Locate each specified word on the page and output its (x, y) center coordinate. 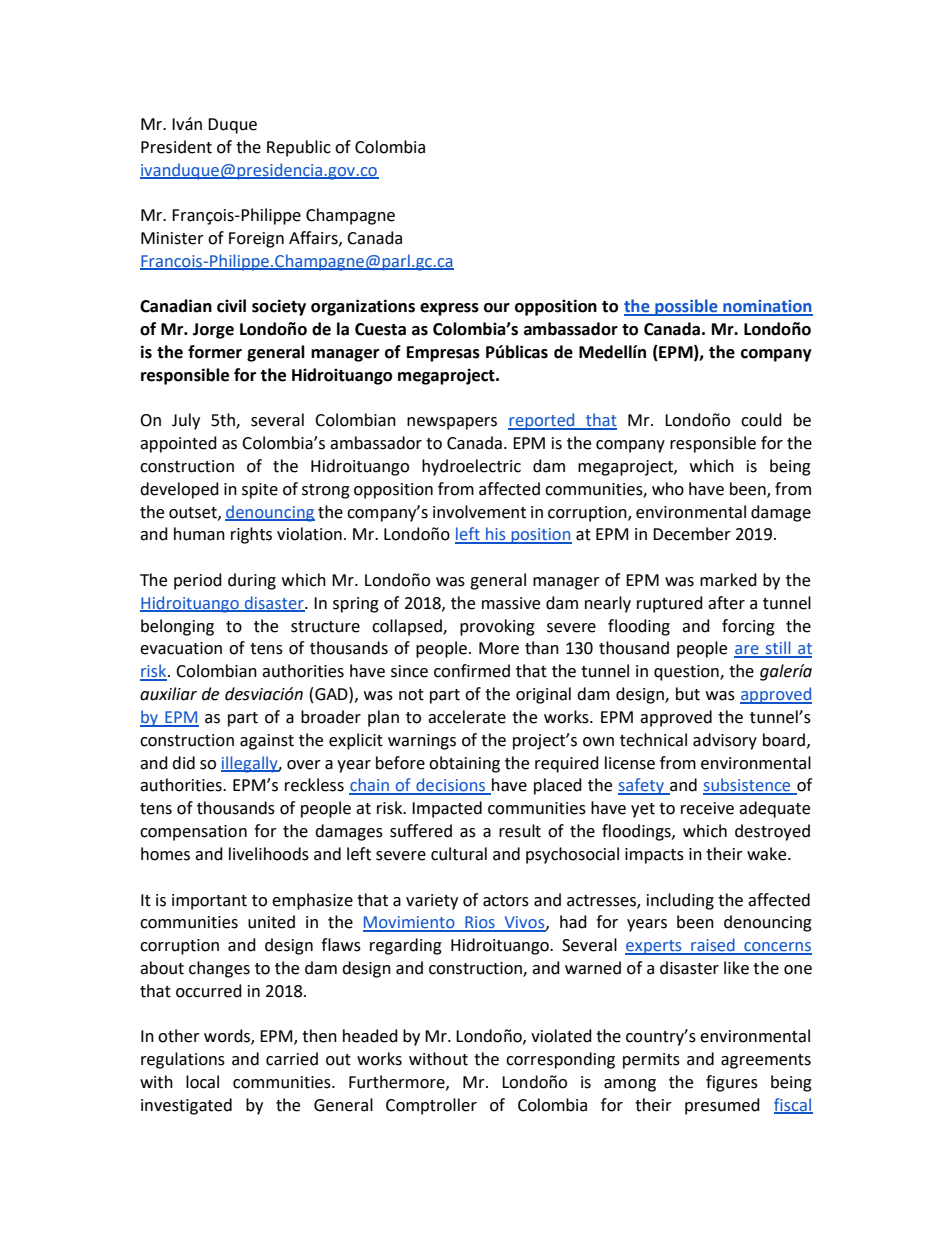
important (209, 902)
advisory (725, 741)
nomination (767, 307)
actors (506, 901)
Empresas (443, 354)
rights (251, 535)
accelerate (467, 717)
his (496, 535)
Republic (299, 148)
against (267, 742)
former (215, 352)
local (202, 1082)
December (692, 534)
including (680, 901)
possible (686, 307)
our (497, 308)
